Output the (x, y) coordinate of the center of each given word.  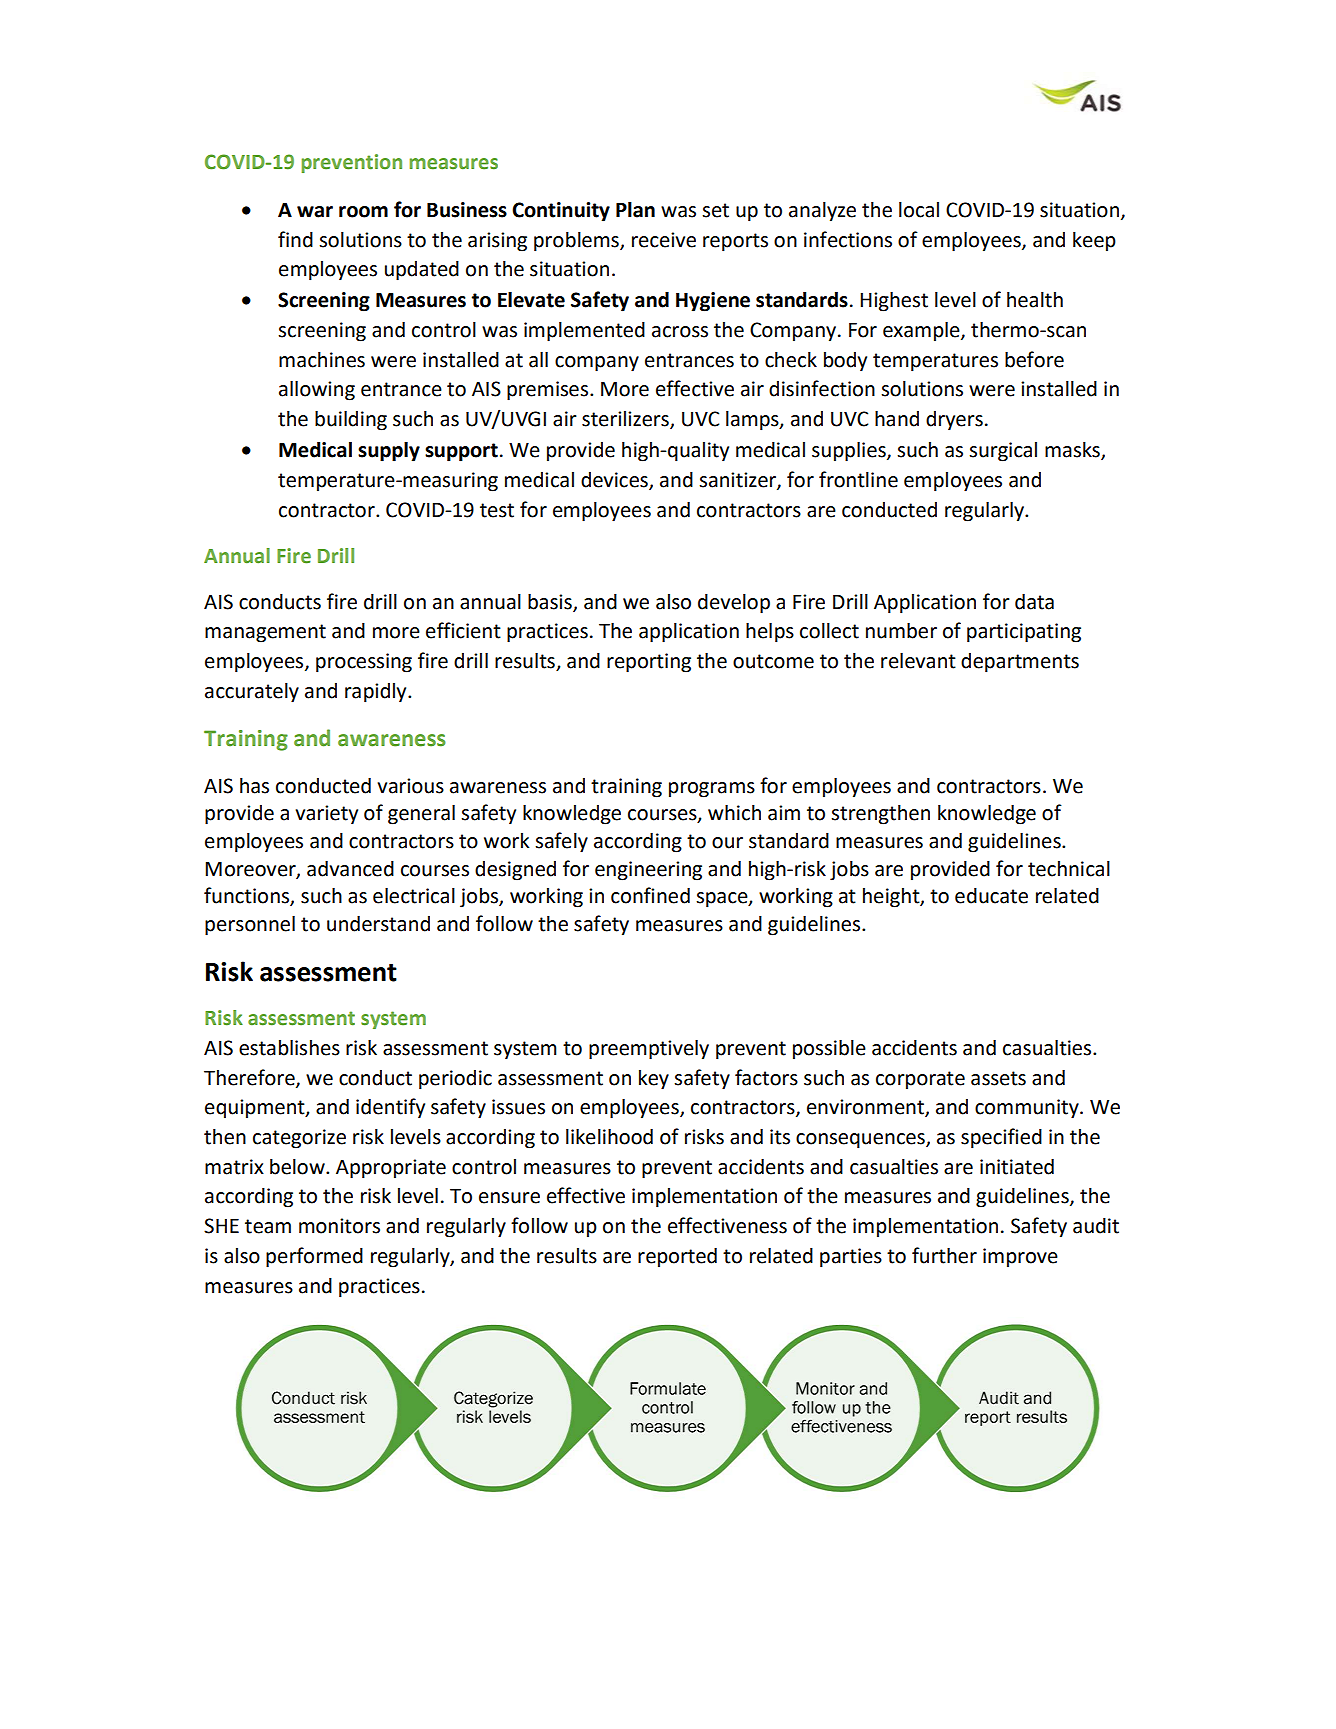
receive (664, 240)
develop (734, 604)
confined (650, 895)
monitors (339, 1226)
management (265, 633)
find (295, 239)
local (919, 210)
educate (991, 896)
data (1034, 602)
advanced (350, 869)
